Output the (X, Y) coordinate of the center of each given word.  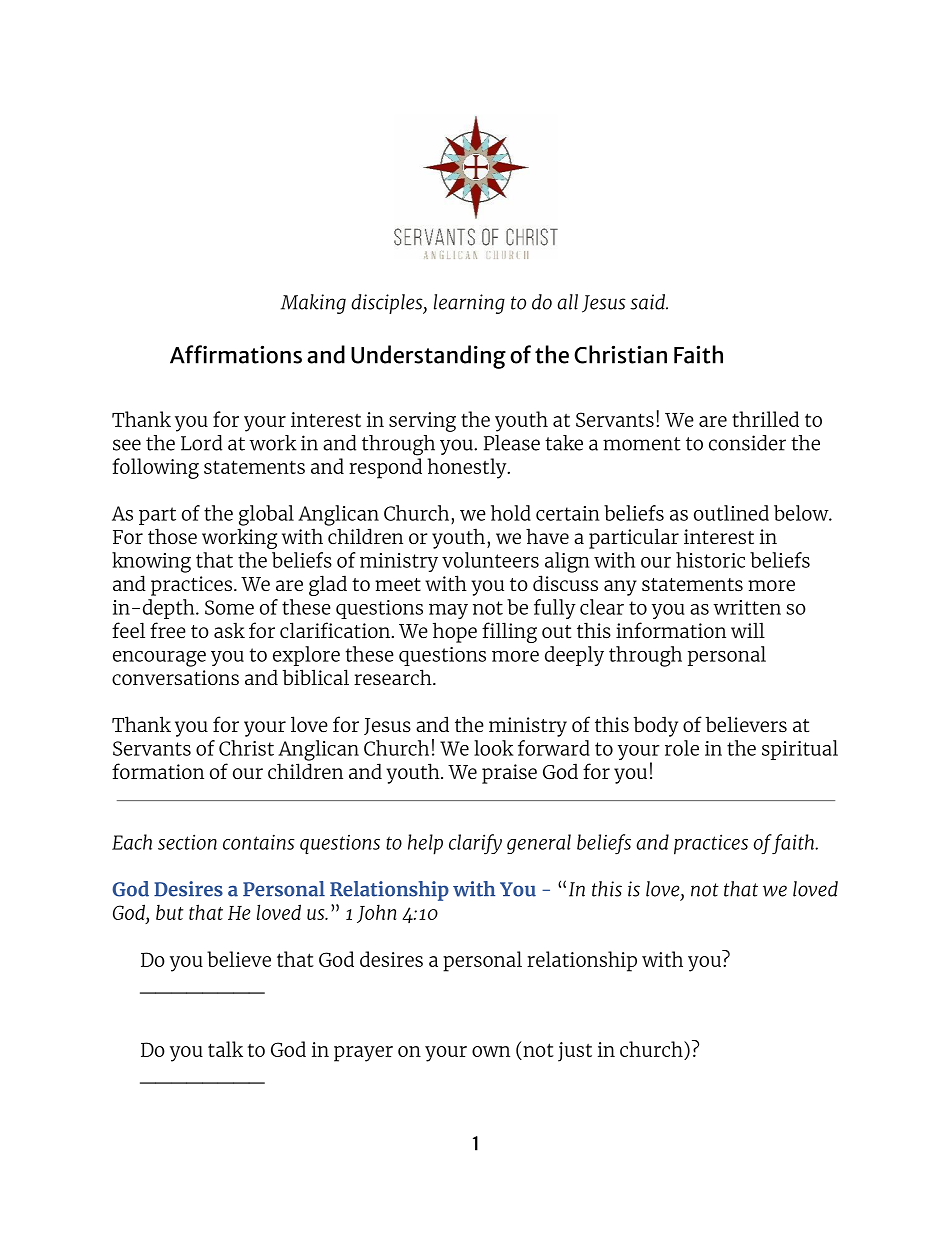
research (394, 677)
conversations (175, 677)
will (748, 630)
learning (469, 304)
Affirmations (236, 354)
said (649, 302)
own (491, 1051)
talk (225, 1049)
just (575, 1052)
